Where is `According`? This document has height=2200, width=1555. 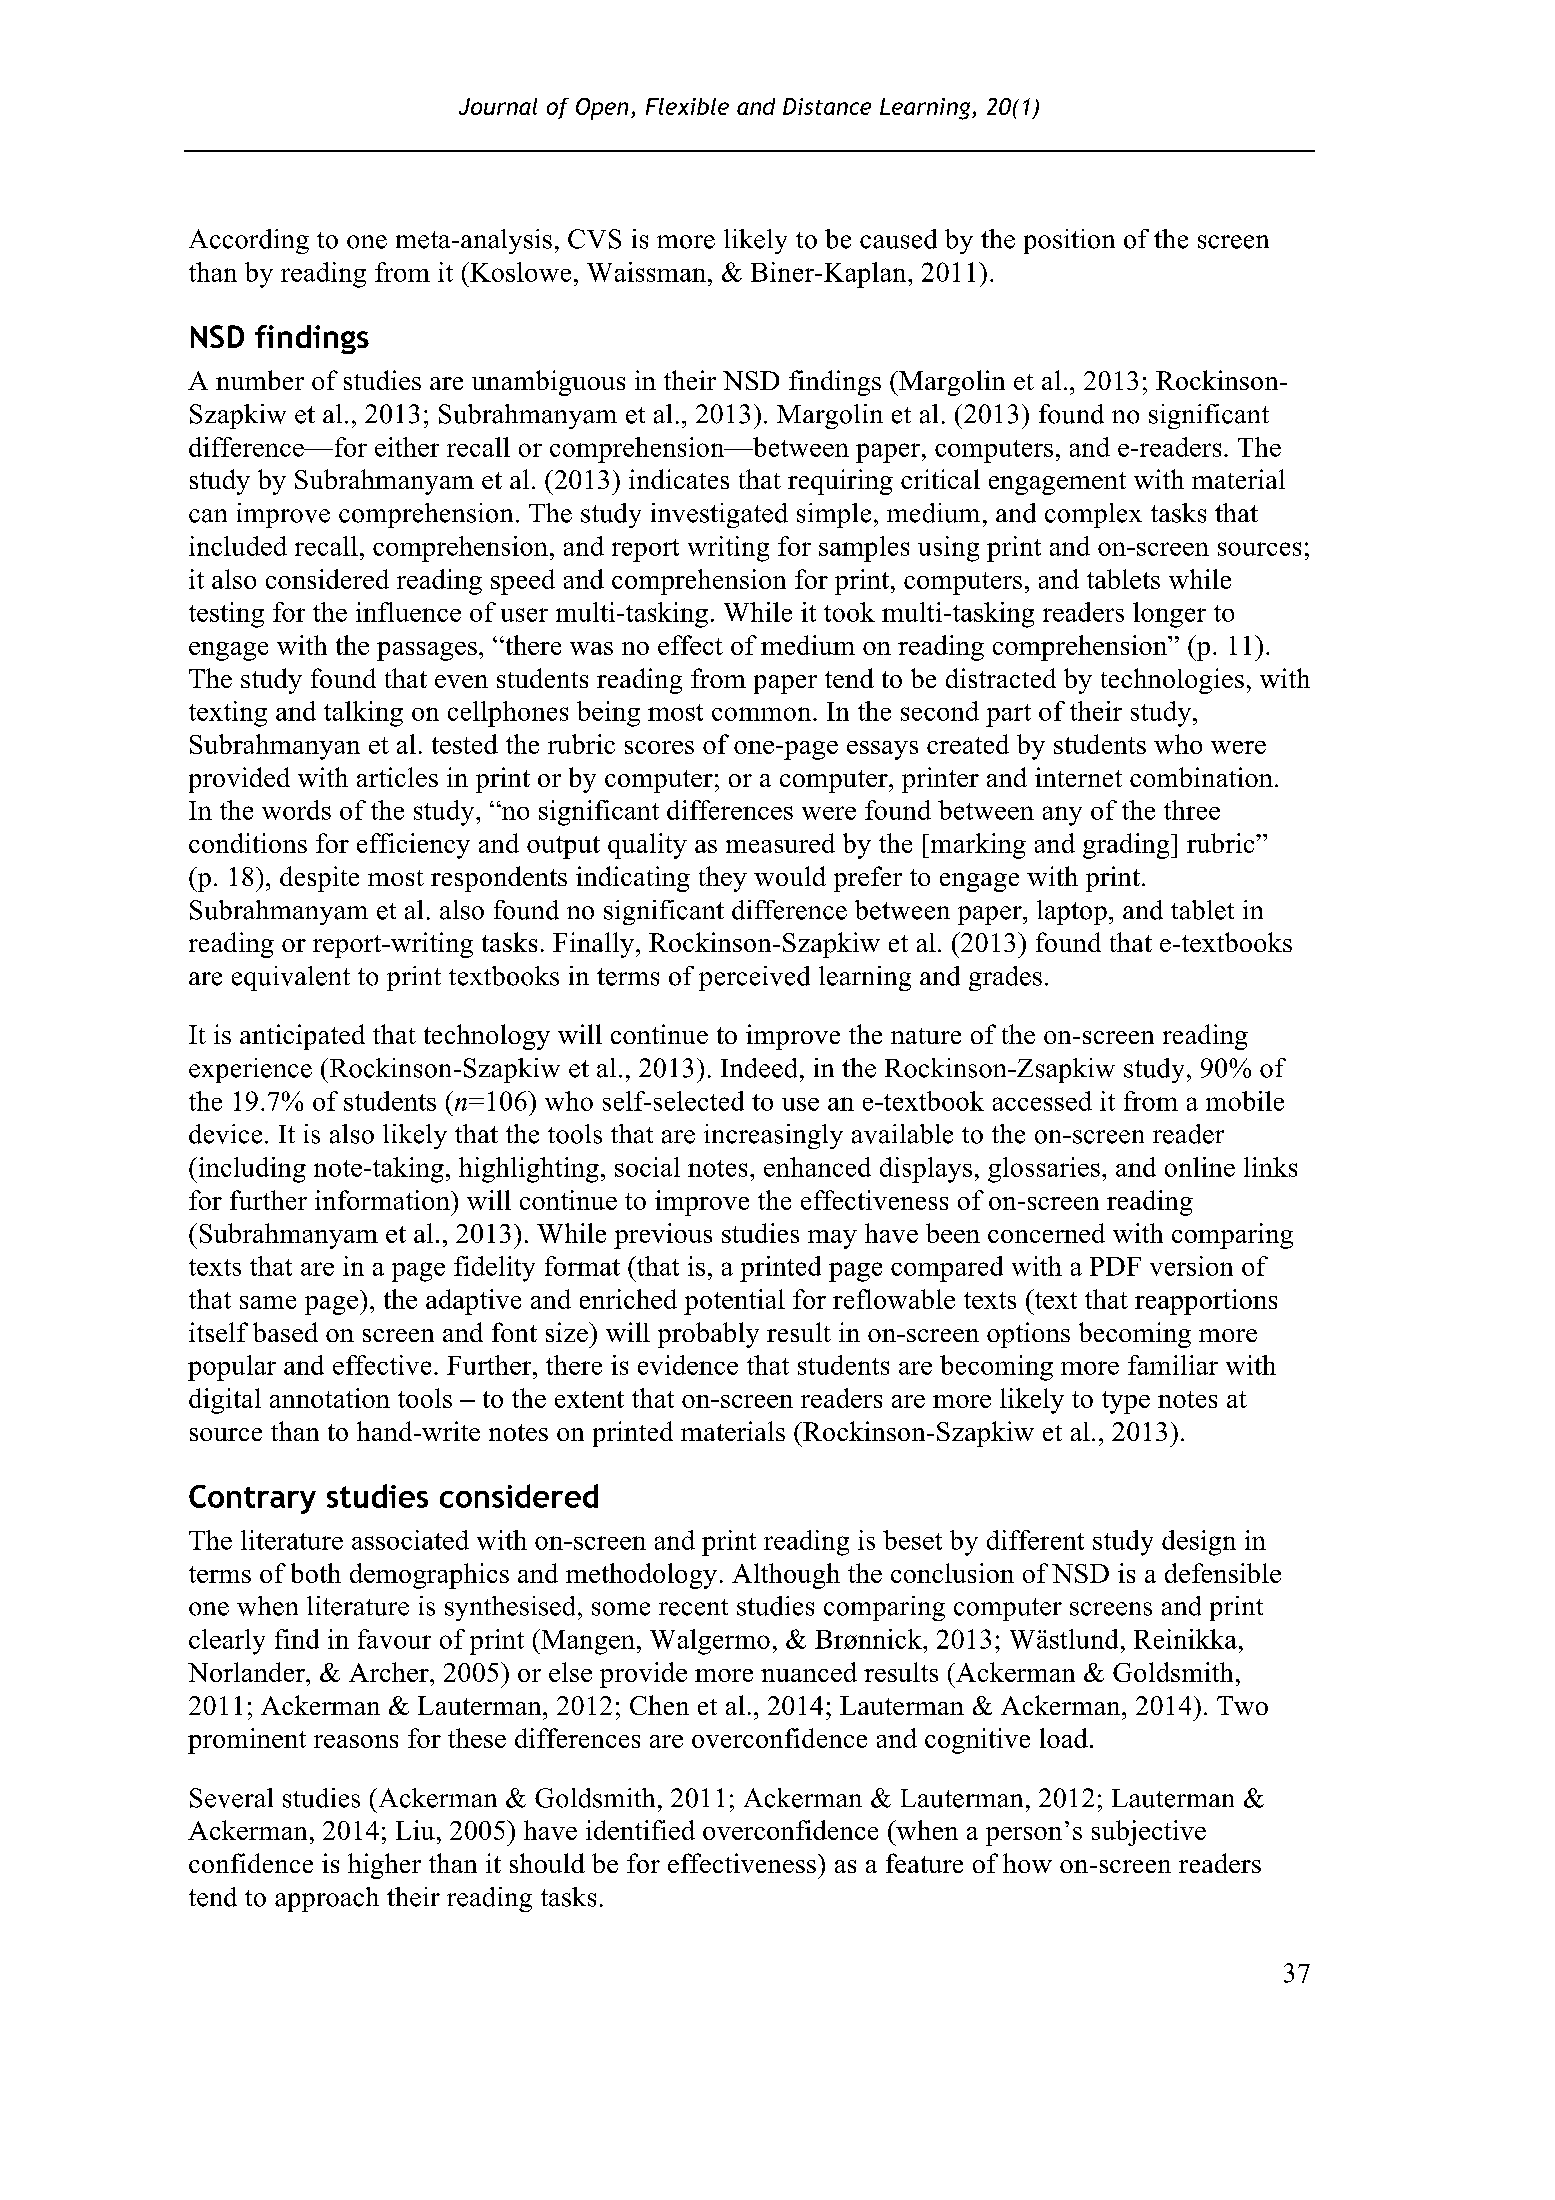 According is located at coordinates (249, 241).
